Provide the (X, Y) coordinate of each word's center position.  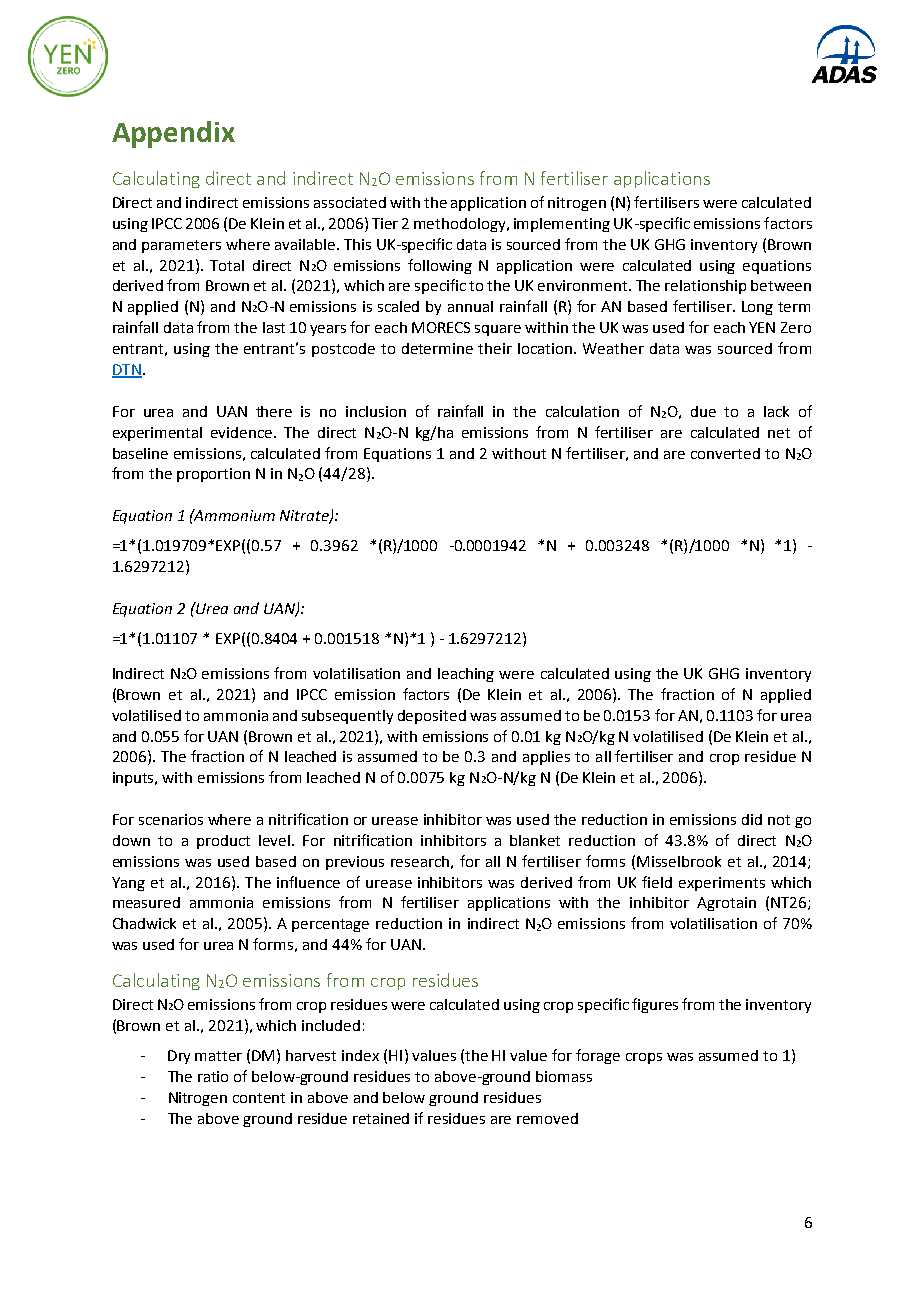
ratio (213, 1076)
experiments (722, 884)
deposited (432, 717)
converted (725, 453)
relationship (705, 287)
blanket (535, 840)
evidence (243, 432)
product (223, 842)
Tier (385, 223)
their (495, 348)
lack (776, 411)
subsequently (347, 717)
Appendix (173, 134)
